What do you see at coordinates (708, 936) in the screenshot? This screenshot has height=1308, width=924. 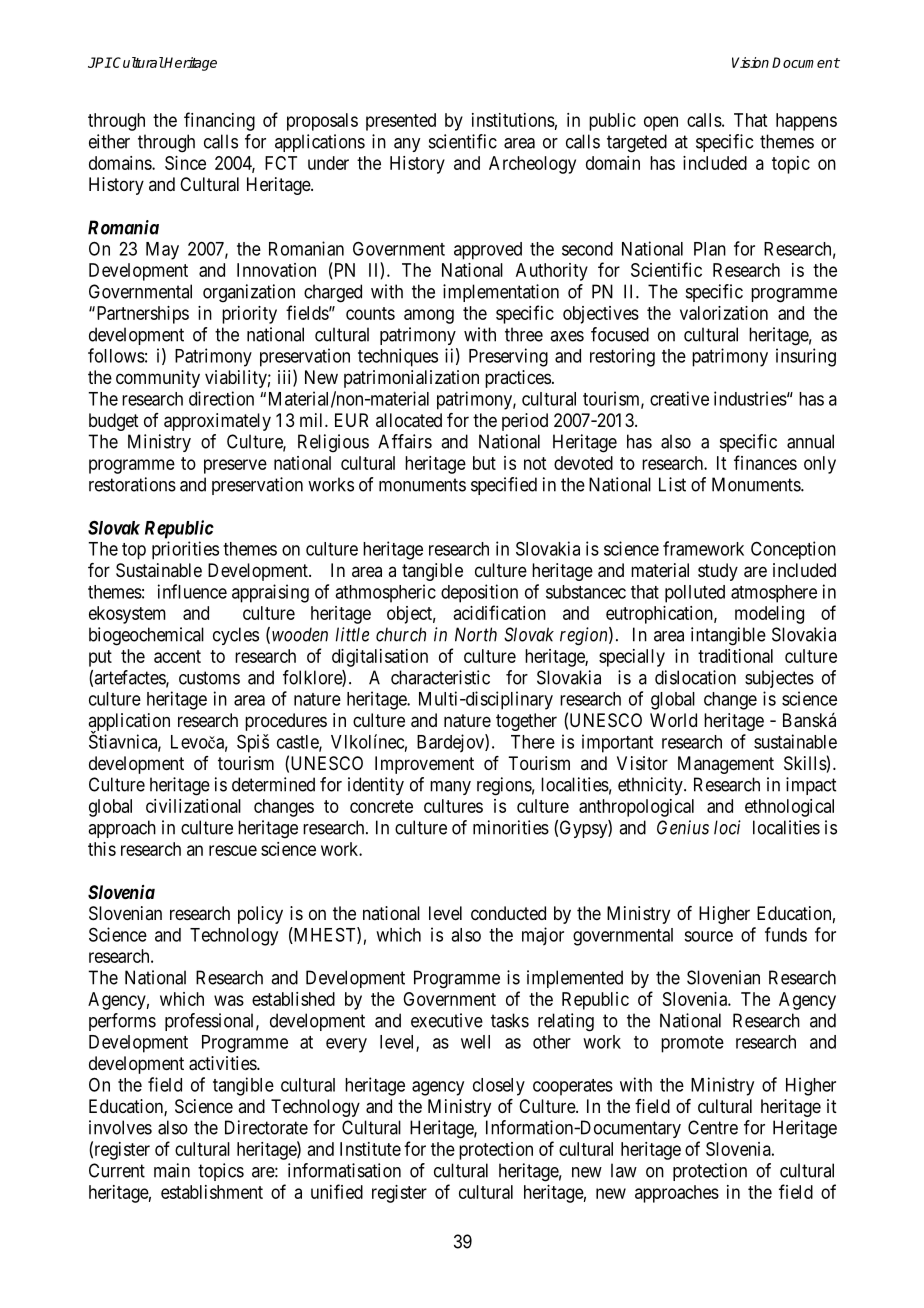 I see `source` at bounding box center [708, 936].
